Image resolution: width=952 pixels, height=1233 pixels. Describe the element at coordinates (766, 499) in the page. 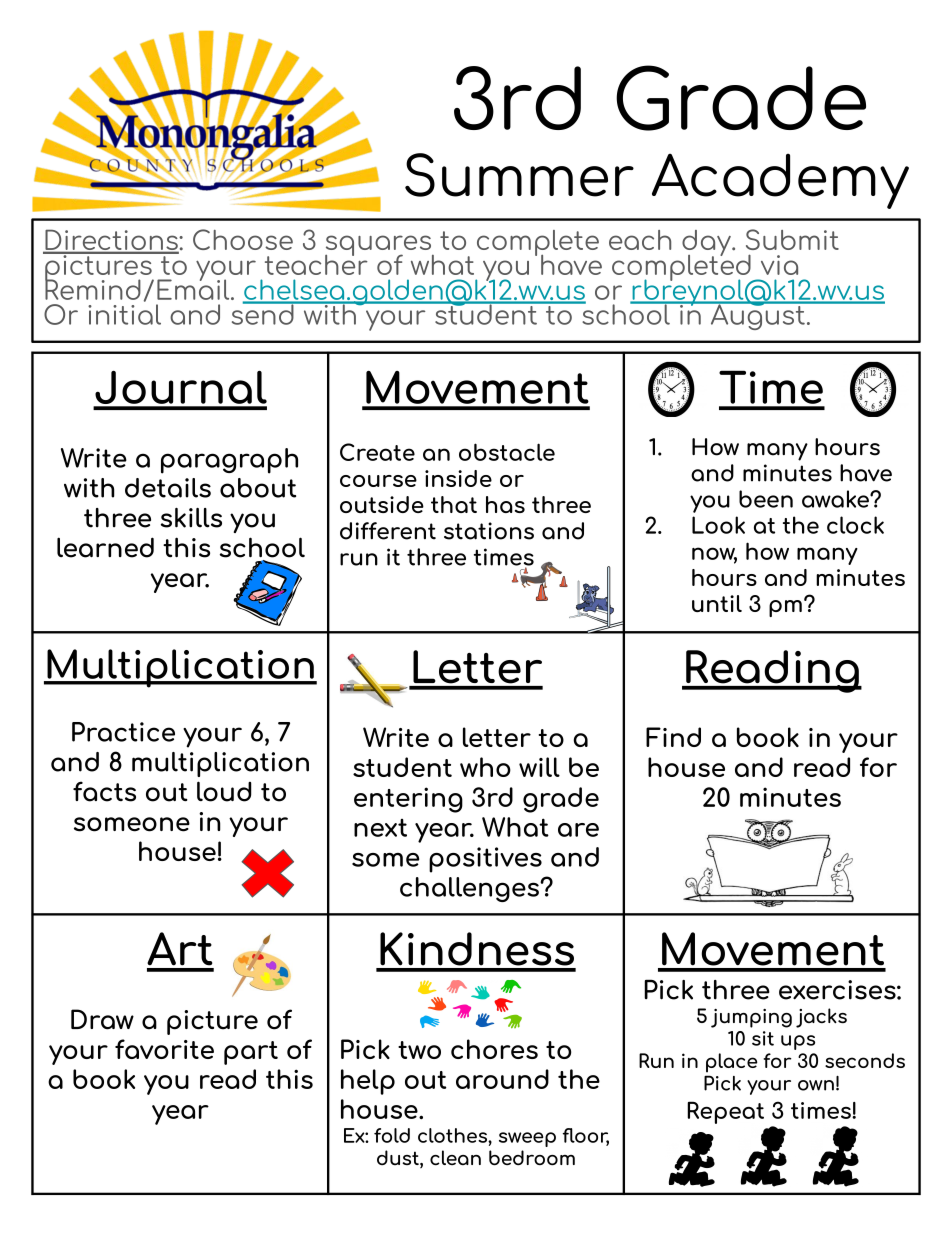

I see `been` at that location.
